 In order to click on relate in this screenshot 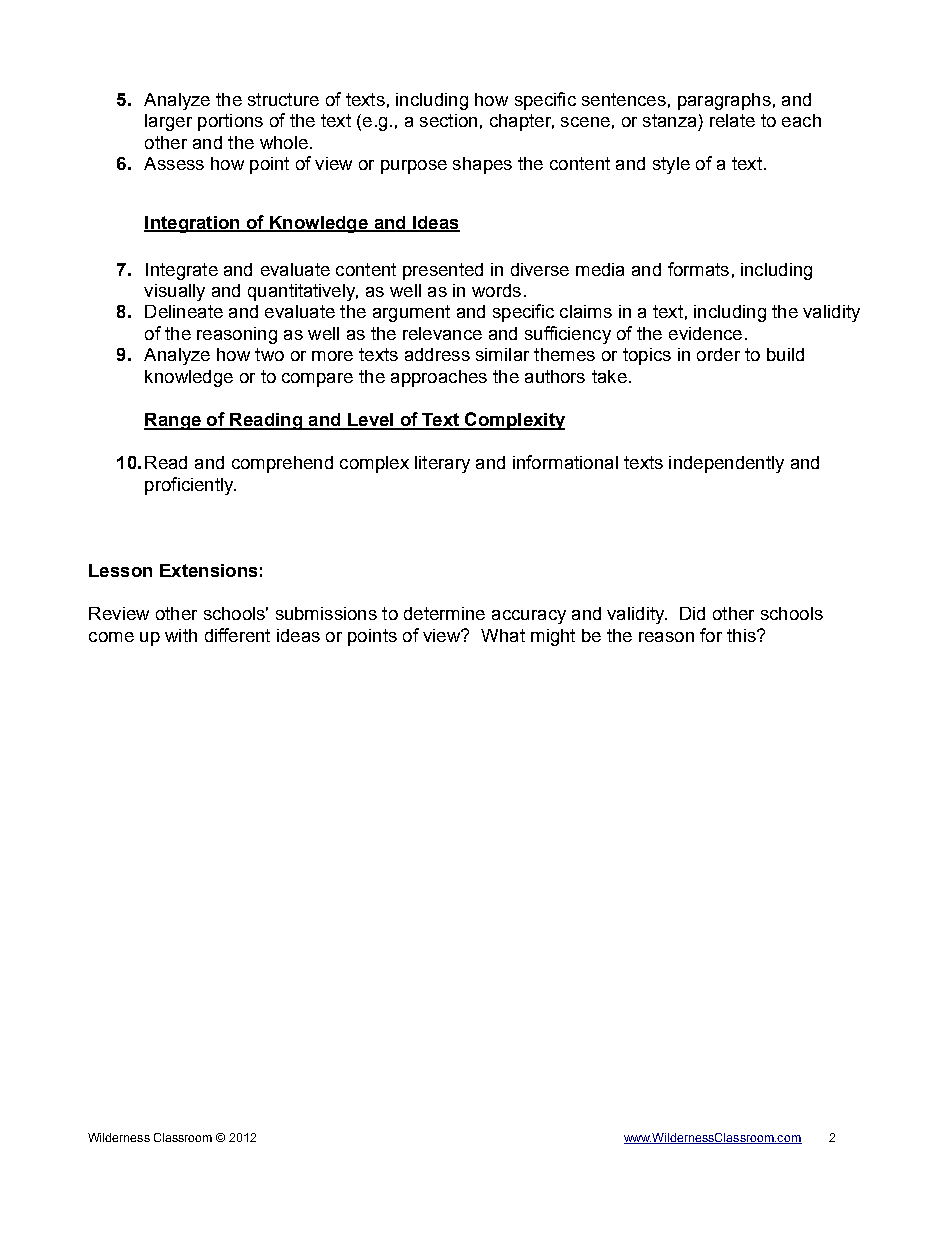, I will do `click(732, 120)`.
